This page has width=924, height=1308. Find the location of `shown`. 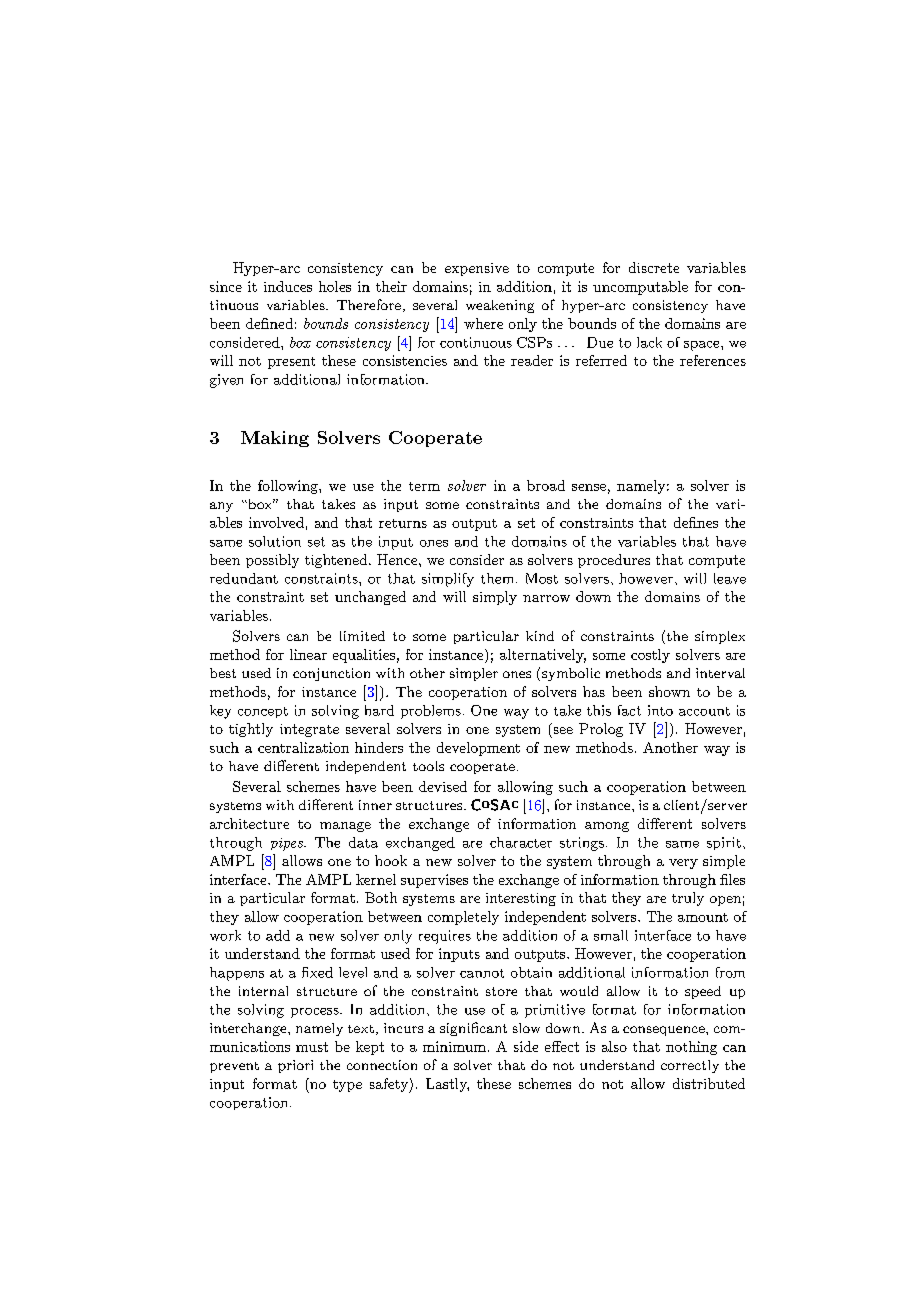

shown is located at coordinates (669, 691).
